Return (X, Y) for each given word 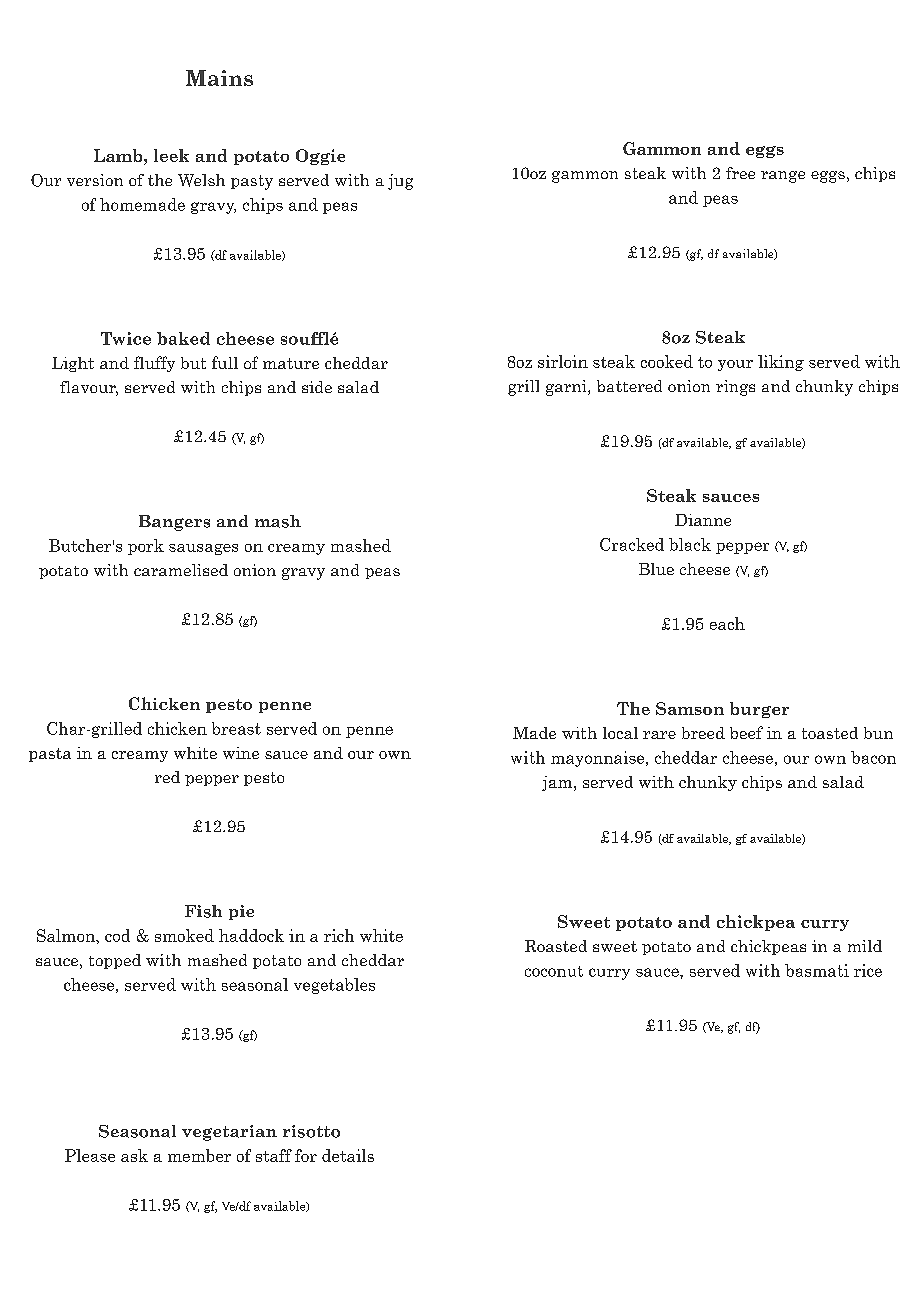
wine (241, 753)
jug (400, 182)
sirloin (563, 361)
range (783, 177)
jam (558, 783)
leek (171, 155)
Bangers (174, 523)
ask (134, 1155)
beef (746, 732)
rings (735, 388)
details (348, 1155)
